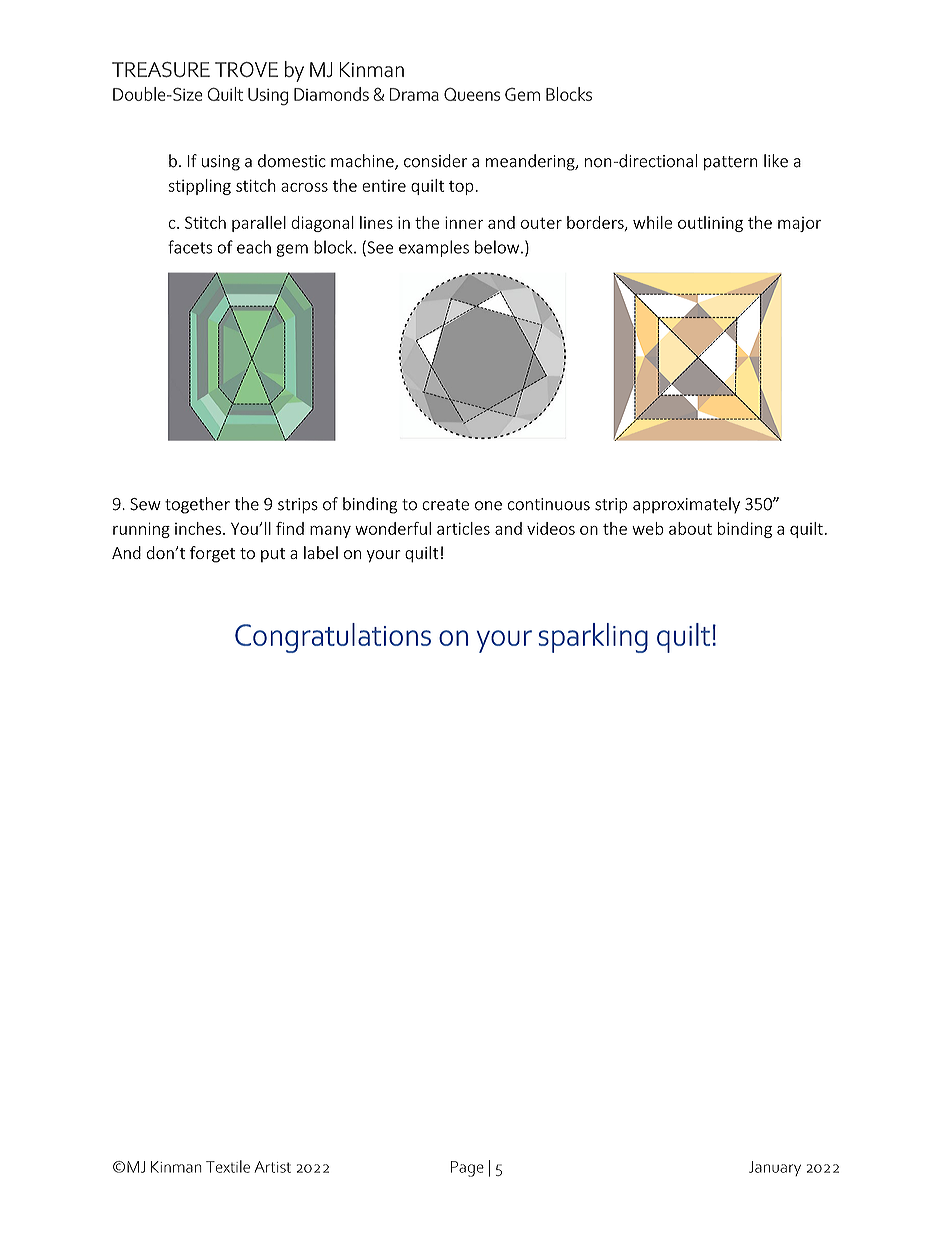  Describe the element at coordinates (246, 69) in the image. I see `TROVE` at that location.
